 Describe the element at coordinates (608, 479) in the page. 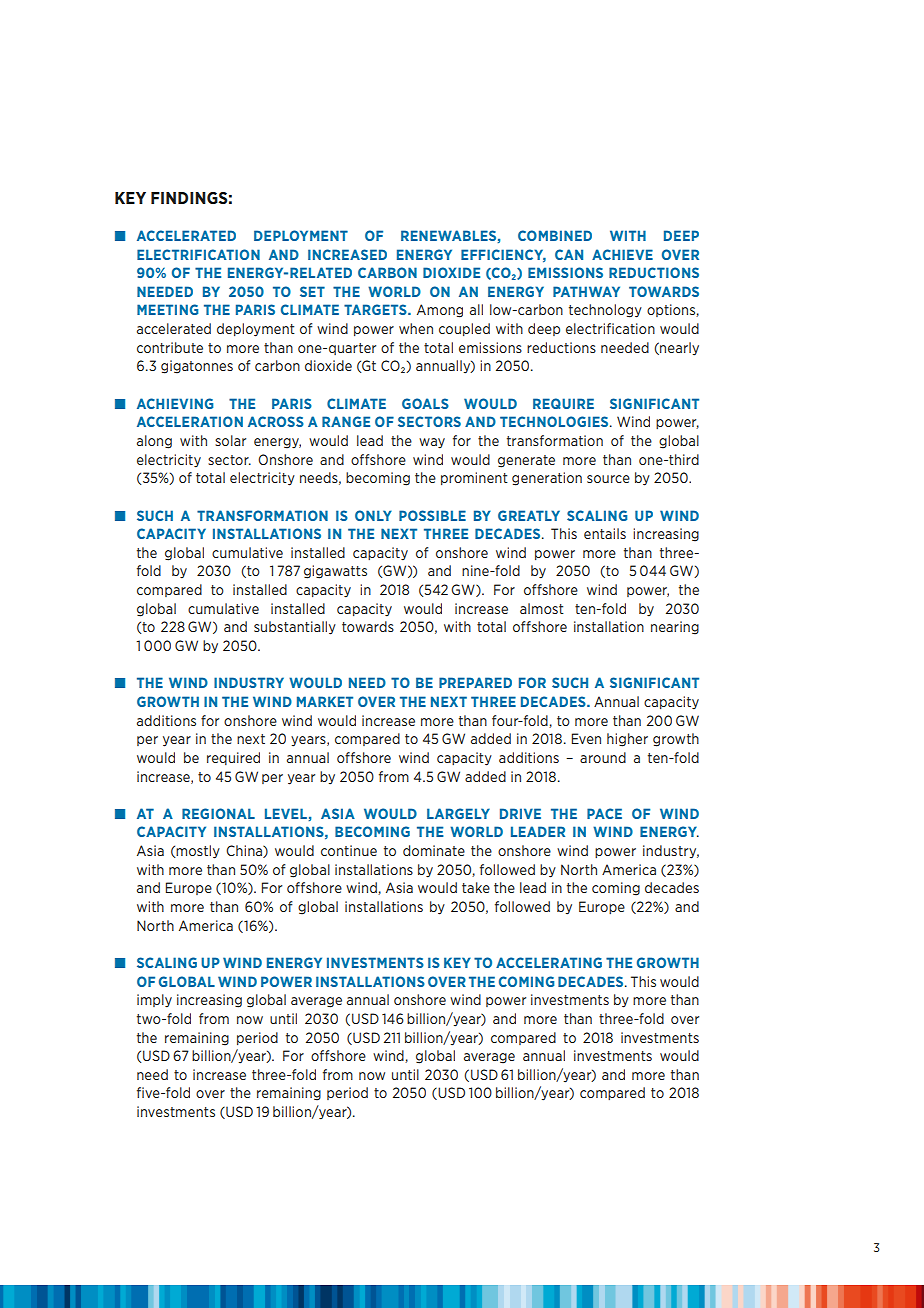

I see `source` at that location.
